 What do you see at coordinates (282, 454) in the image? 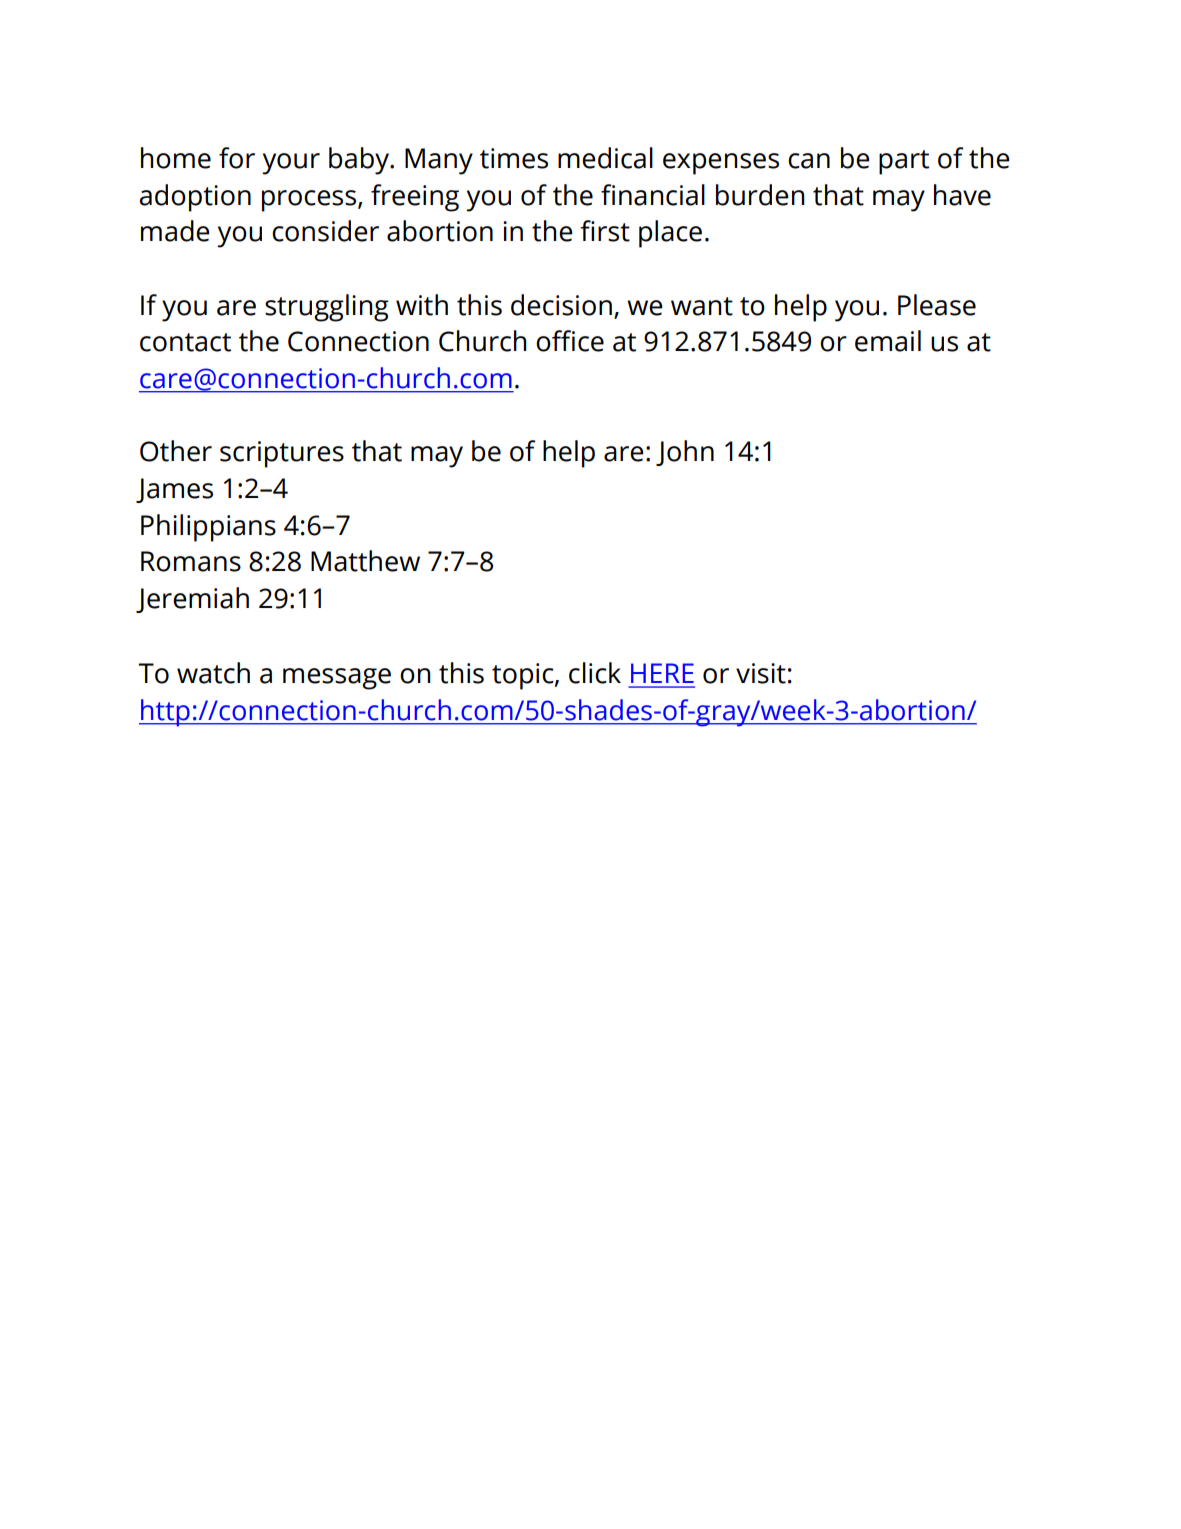
I see `scriptures` at bounding box center [282, 454].
